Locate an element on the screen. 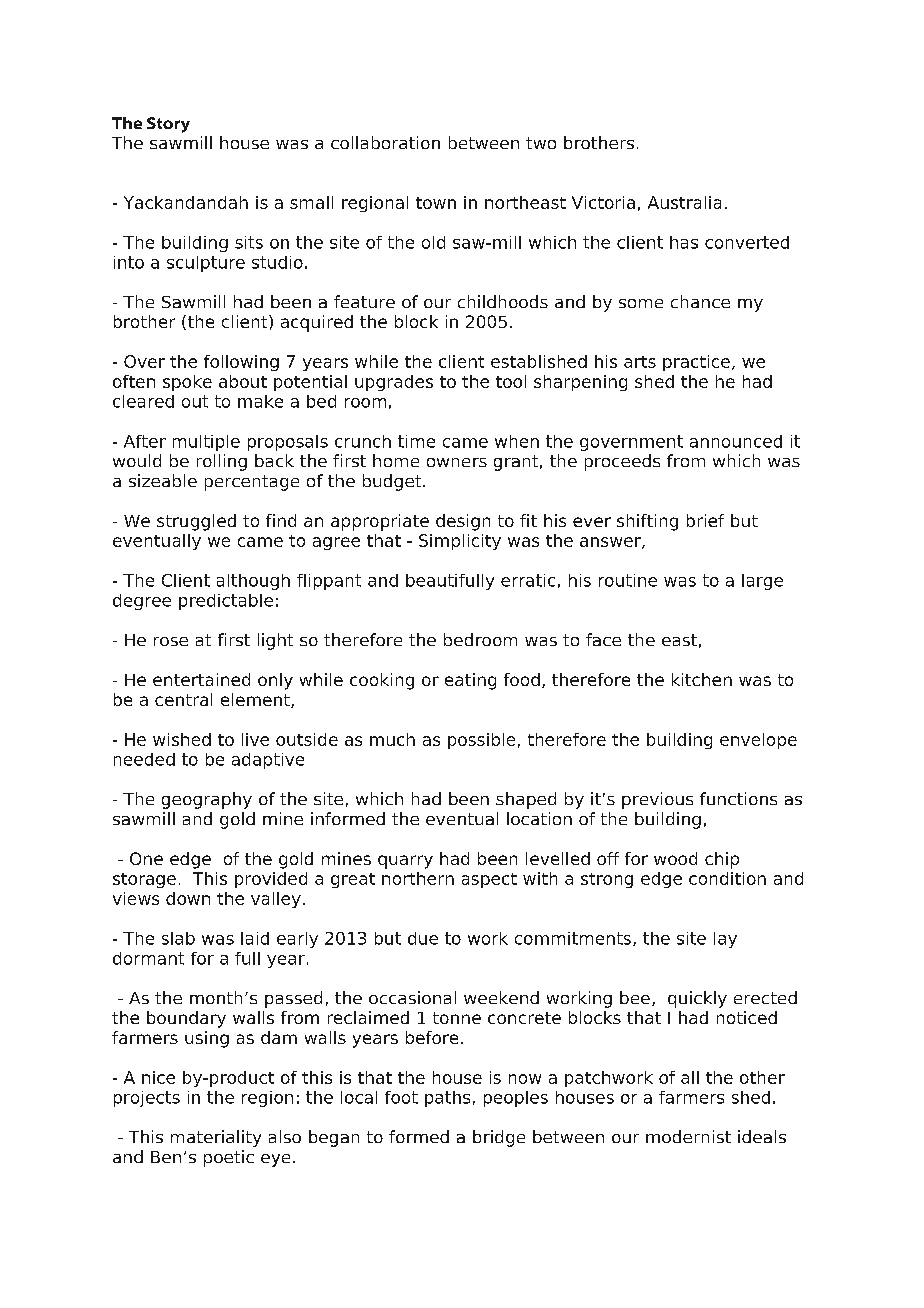 The height and width of the screenshot is (1308, 924). live is located at coordinates (255, 739).
